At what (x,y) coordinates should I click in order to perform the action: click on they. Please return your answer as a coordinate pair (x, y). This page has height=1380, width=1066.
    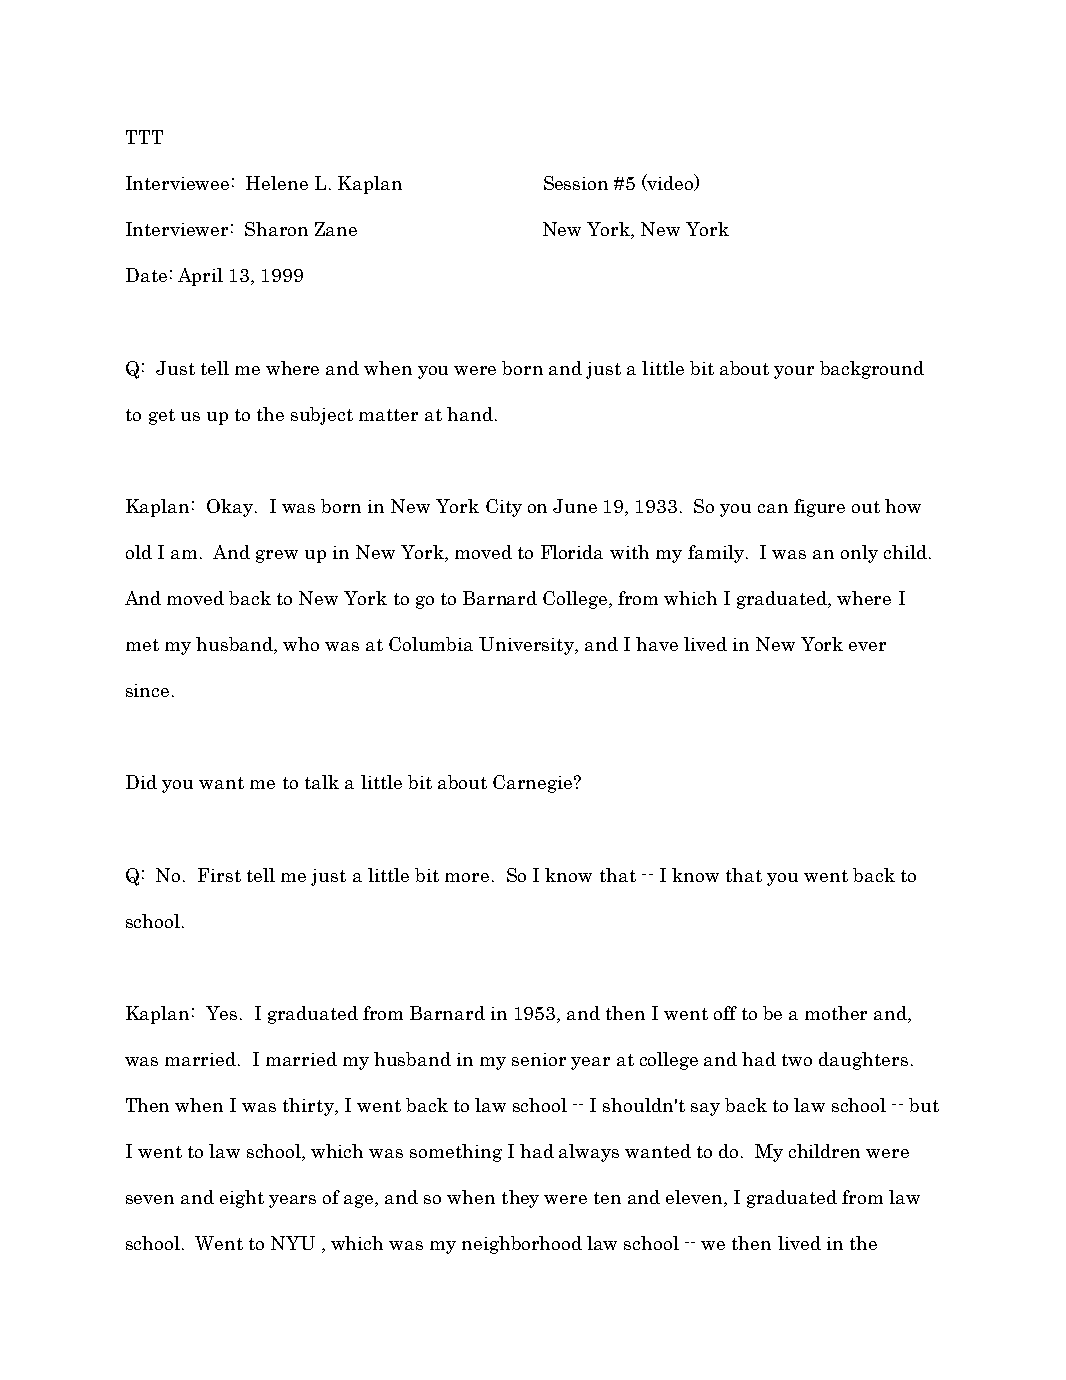
    Looking at the image, I should click on (520, 1199).
